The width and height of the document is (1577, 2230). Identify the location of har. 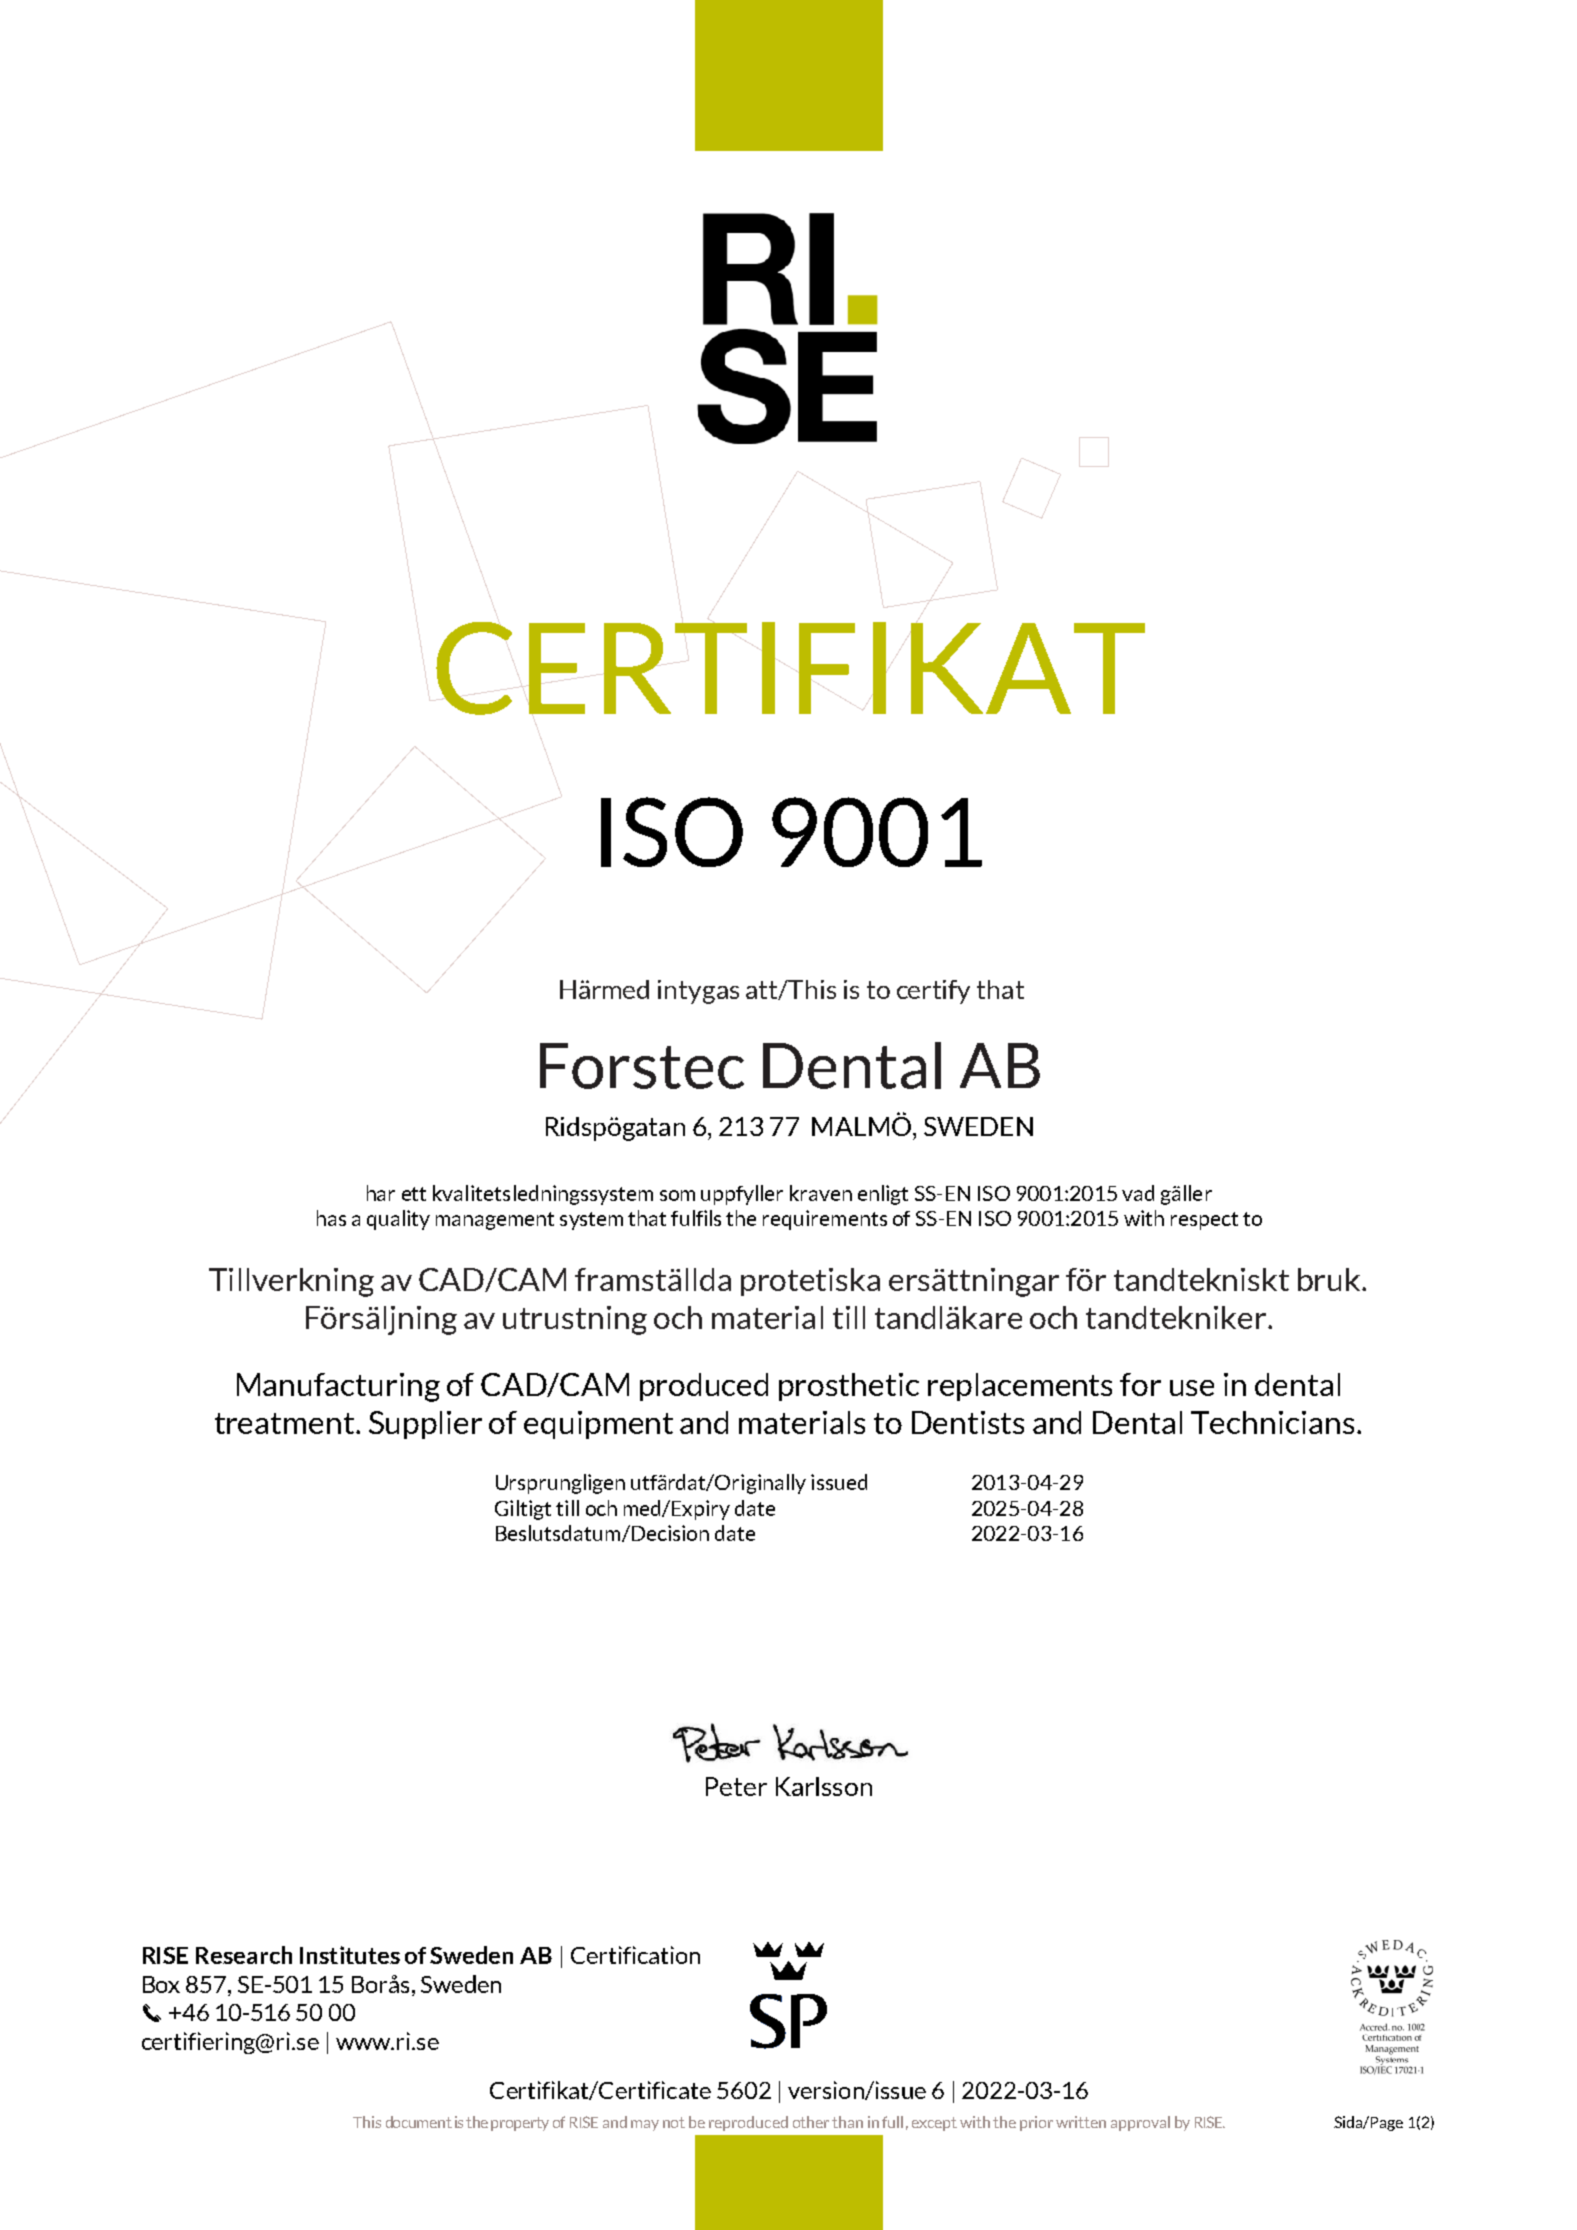
(381, 1193).
